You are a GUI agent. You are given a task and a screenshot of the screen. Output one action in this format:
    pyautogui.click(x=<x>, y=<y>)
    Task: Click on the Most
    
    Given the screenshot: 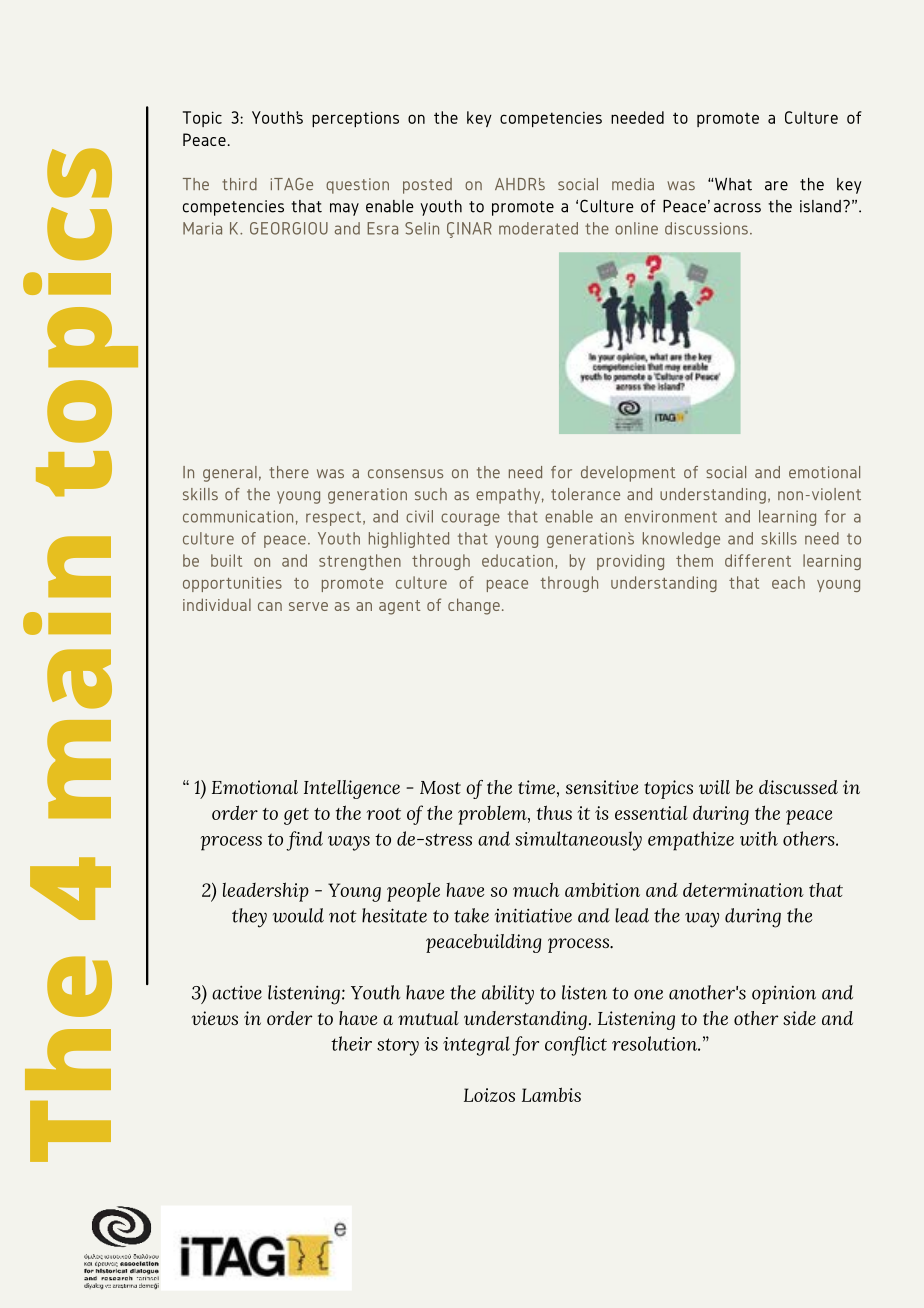 What is the action you would take?
    pyautogui.click(x=440, y=787)
